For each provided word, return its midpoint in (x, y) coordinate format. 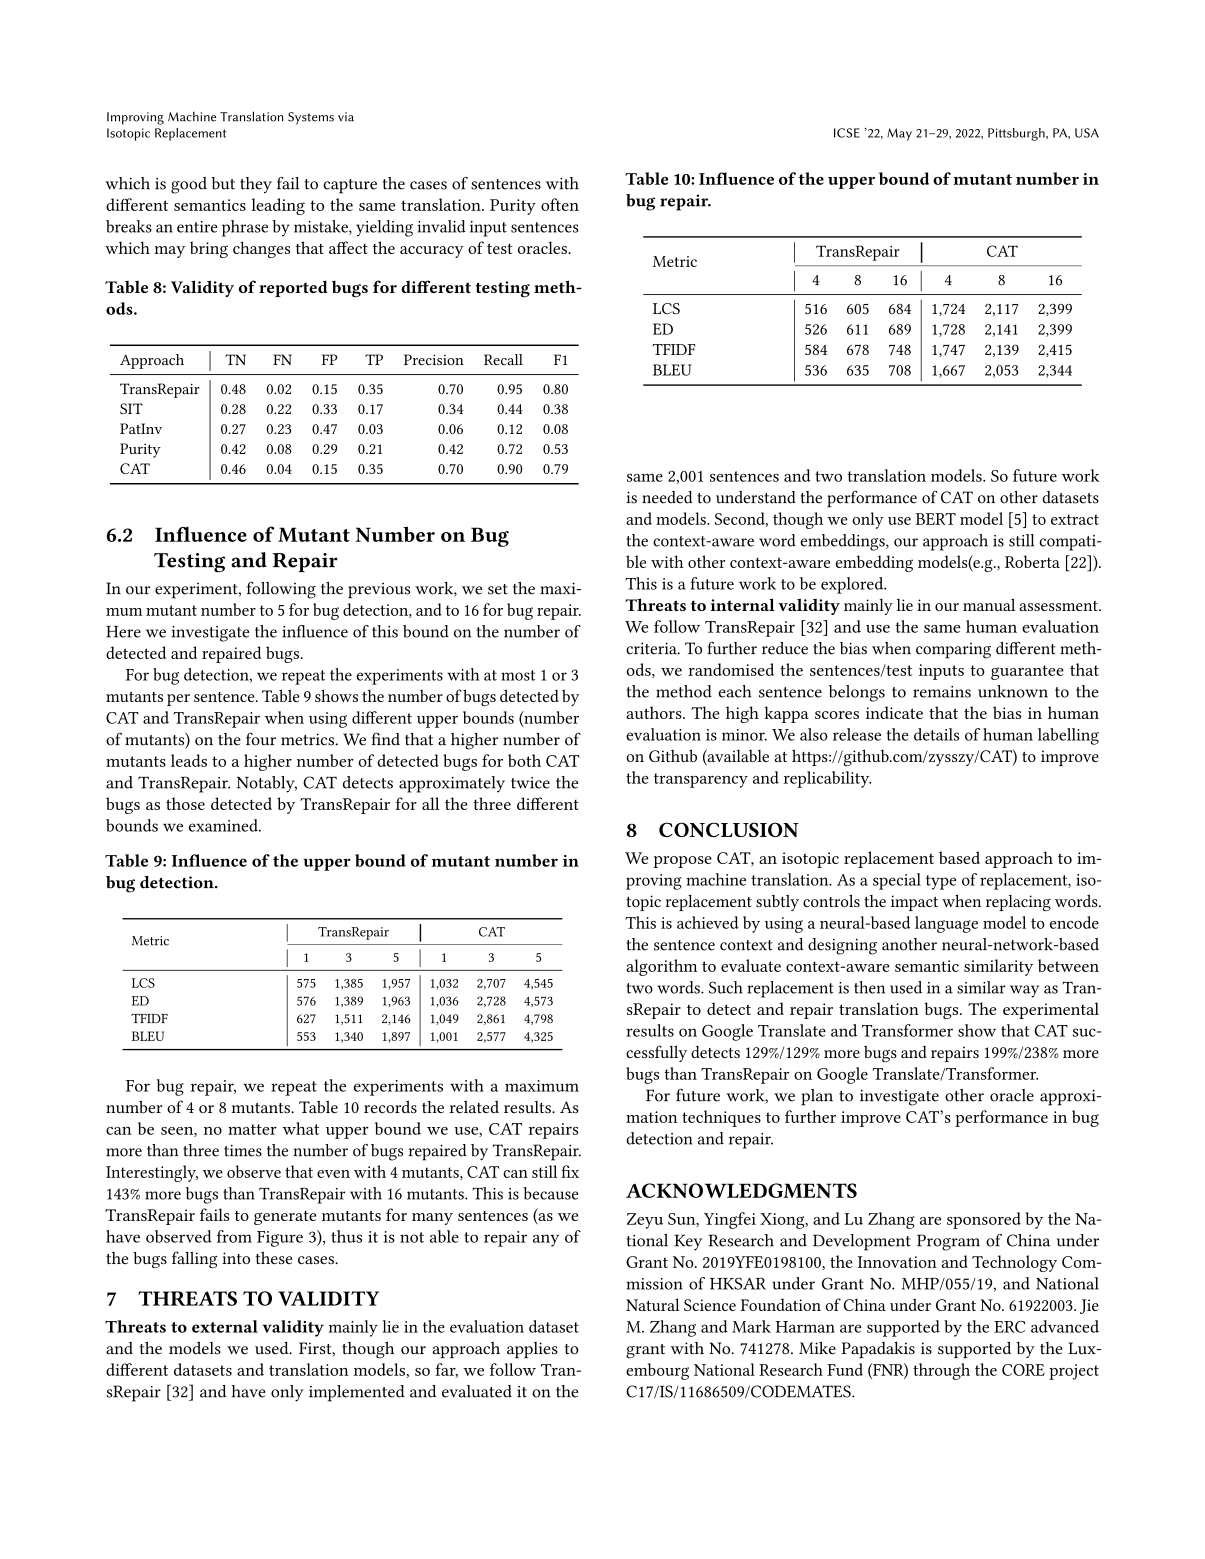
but (223, 183)
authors (655, 712)
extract (1075, 519)
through (941, 1371)
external (225, 1326)
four (261, 739)
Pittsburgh (1017, 134)
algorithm (661, 967)
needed (667, 497)
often (560, 204)
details (936, 734)
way (1024, 991)
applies (532, 1350)
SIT (131, 408)
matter (252, 1129)
